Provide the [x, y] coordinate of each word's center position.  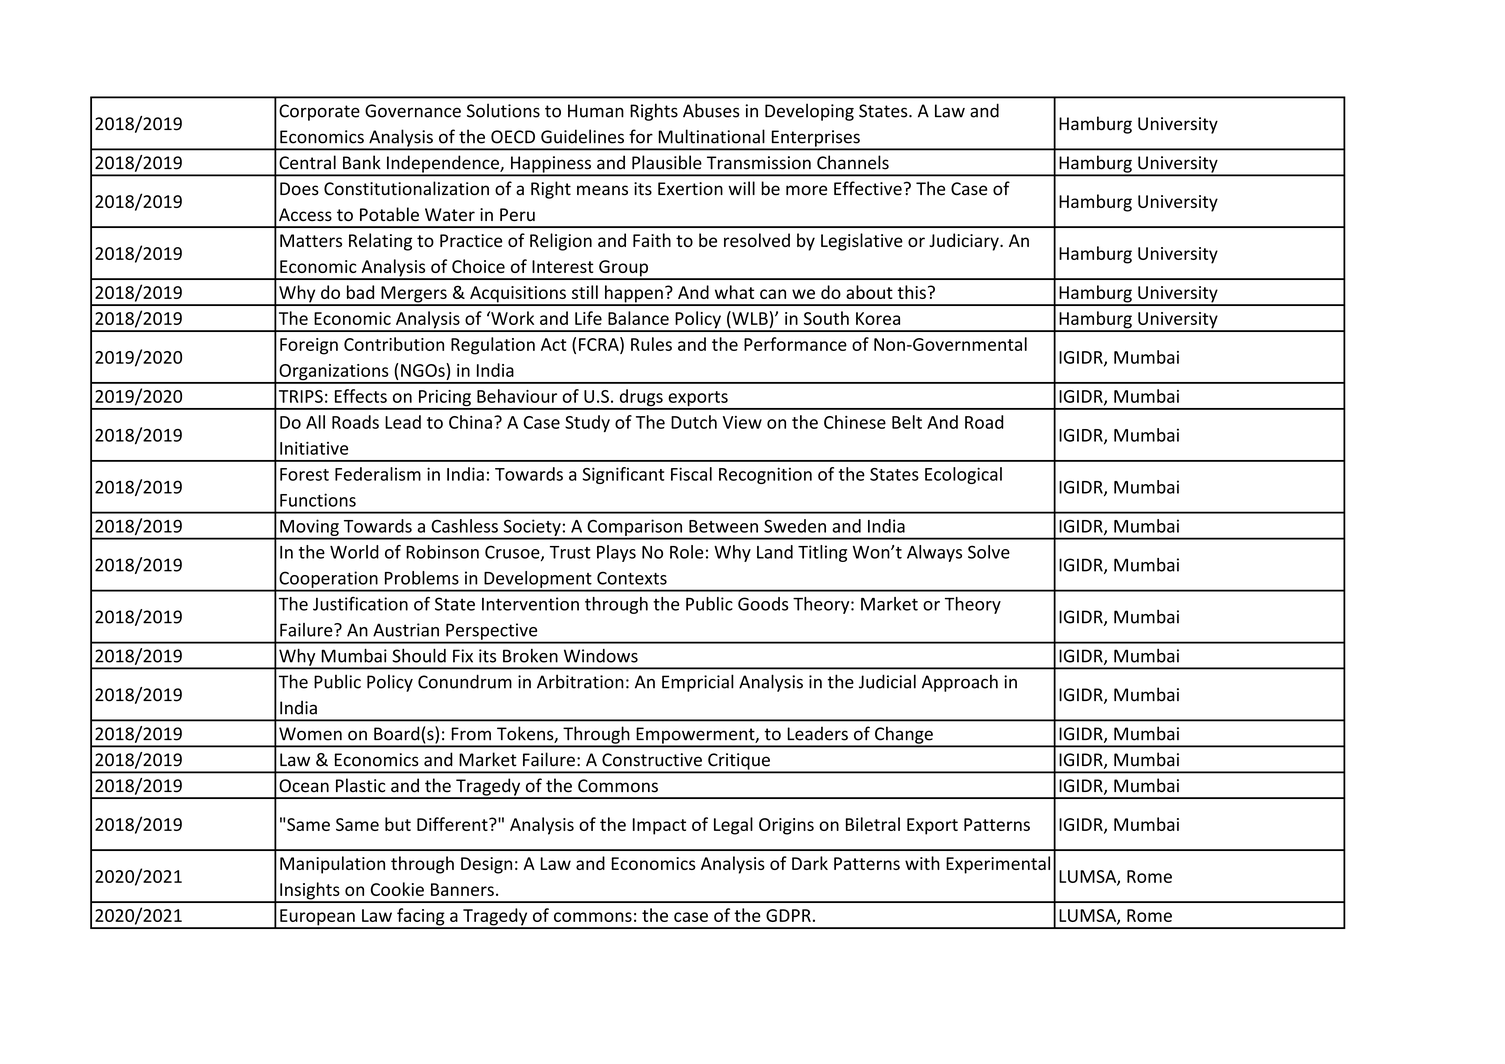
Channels [853, 162]
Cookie [397, 889]
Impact [659, 826]
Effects [361, 396]
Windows [601, 656]
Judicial [887, 681]
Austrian [406, 630]
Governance [413, 111]
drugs [641, 399]
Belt [907, 422]
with [922, 863]
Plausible [667, 162]
